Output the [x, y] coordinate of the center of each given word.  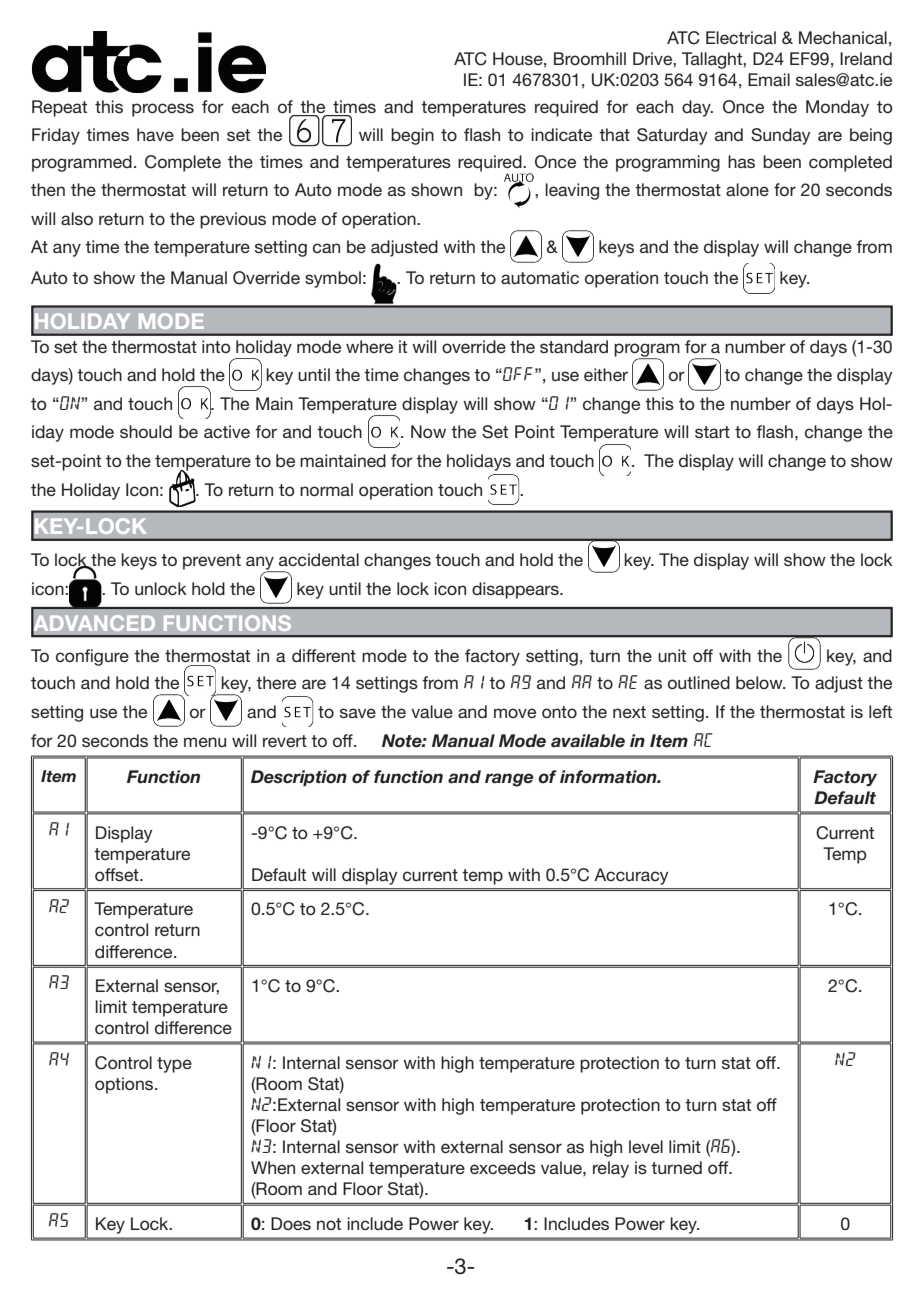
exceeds [503, 1167]
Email [769, 79]
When [273, 1167]
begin [412, 136]
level [646, 1146]
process [163, 110]
